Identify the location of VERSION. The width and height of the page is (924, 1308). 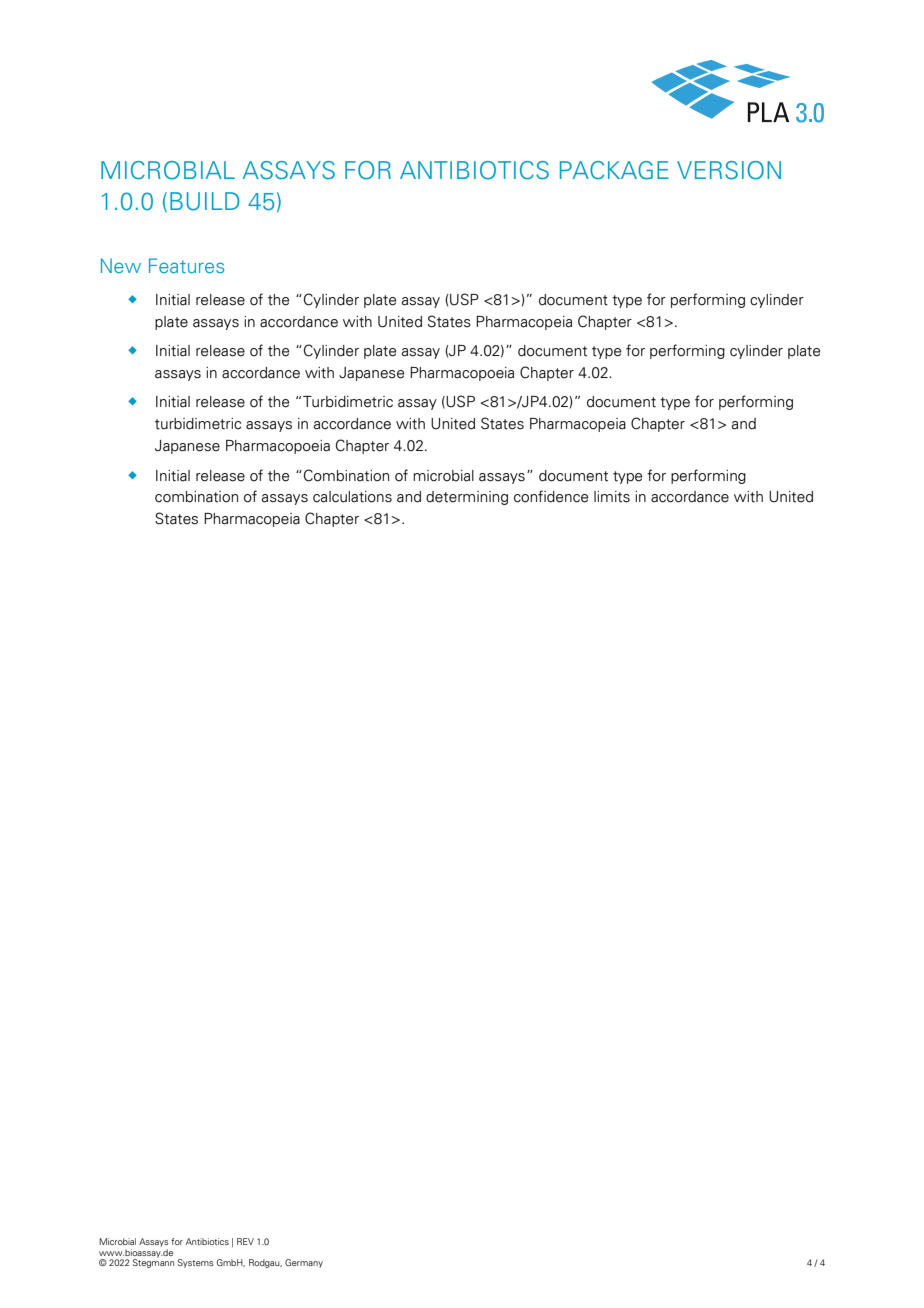
(729, 170).
